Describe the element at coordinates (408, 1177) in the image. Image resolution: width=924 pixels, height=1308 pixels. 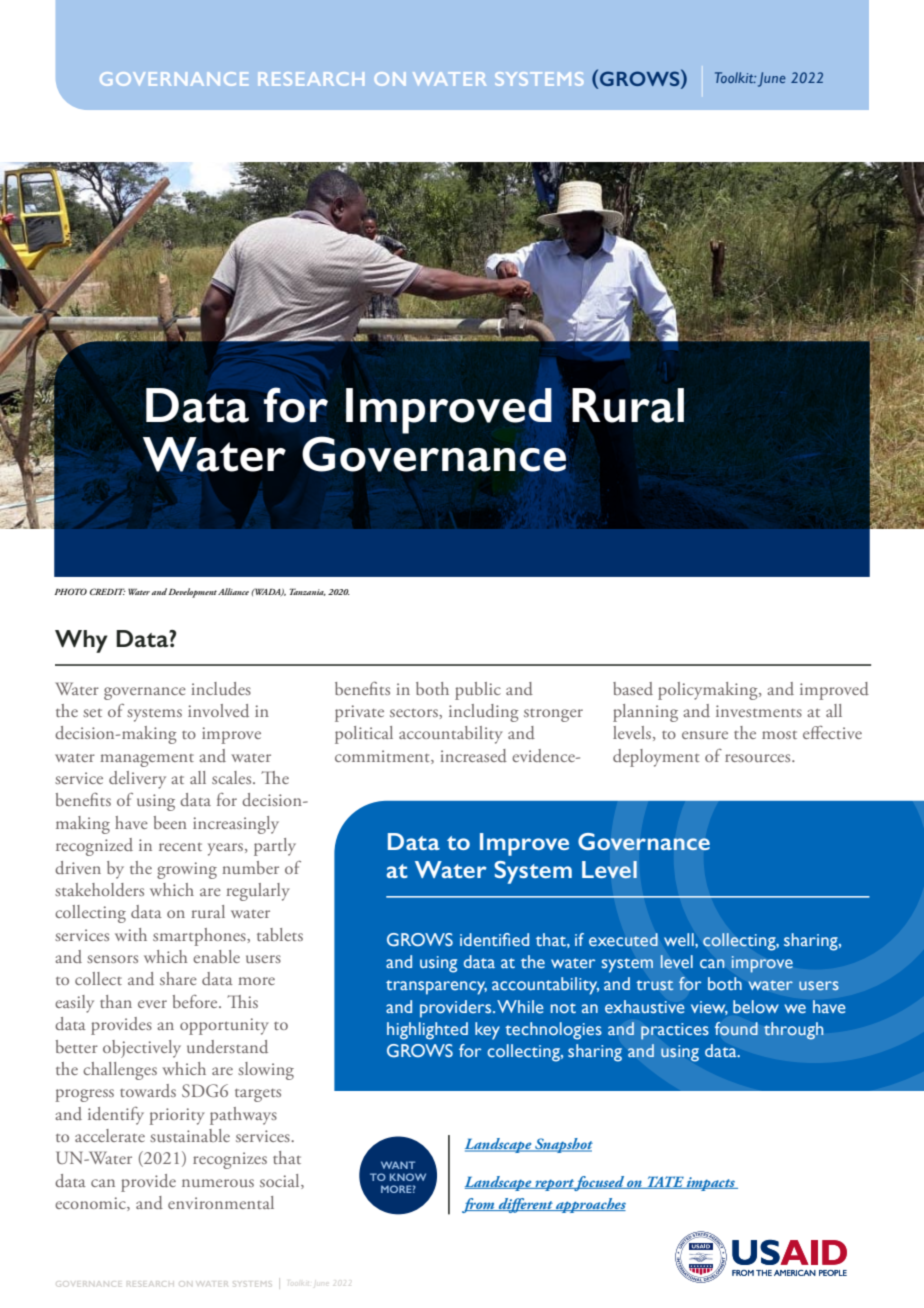
I see `KNOW` at that location.
